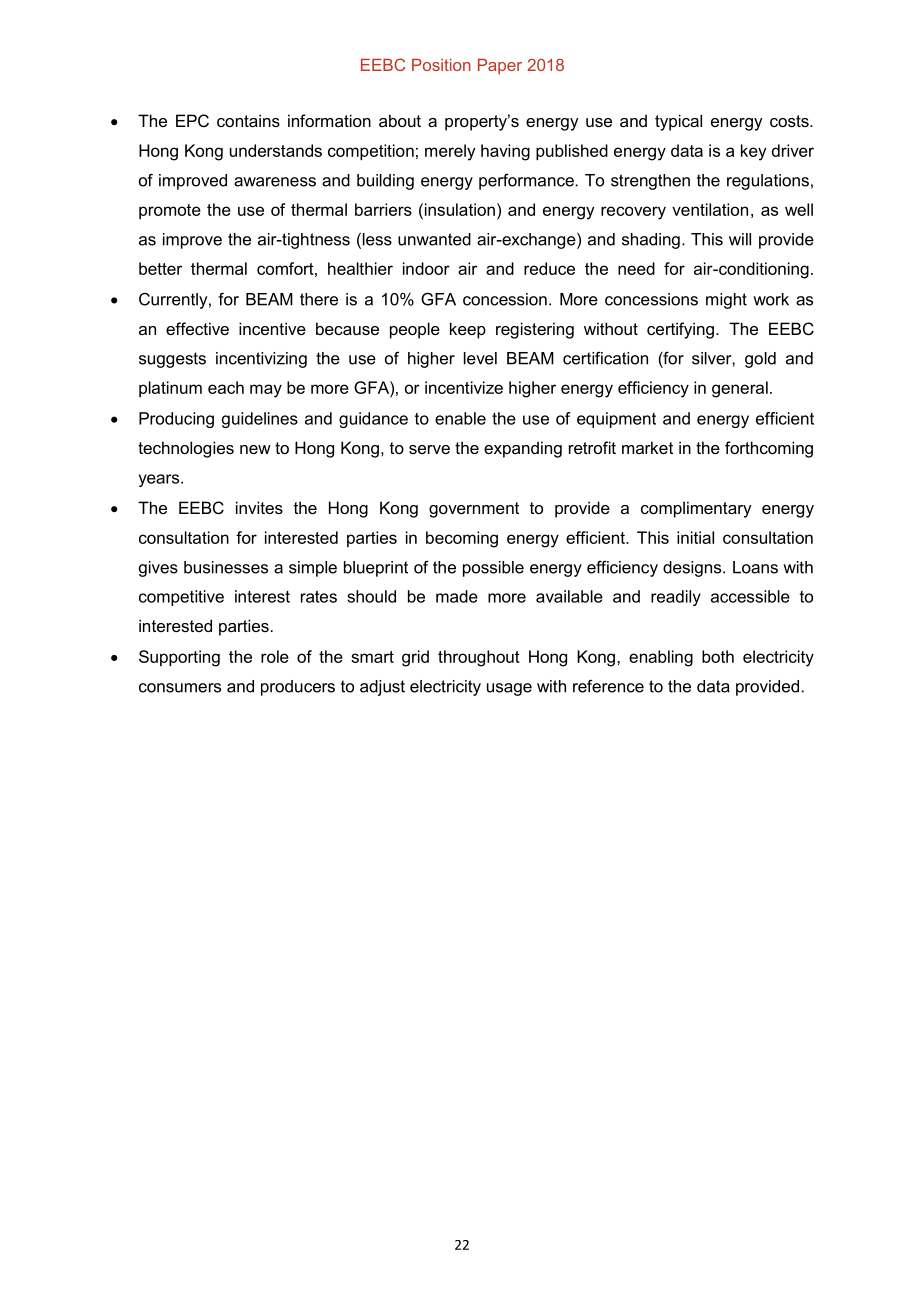  I want to click on role, so click(275, 656).
